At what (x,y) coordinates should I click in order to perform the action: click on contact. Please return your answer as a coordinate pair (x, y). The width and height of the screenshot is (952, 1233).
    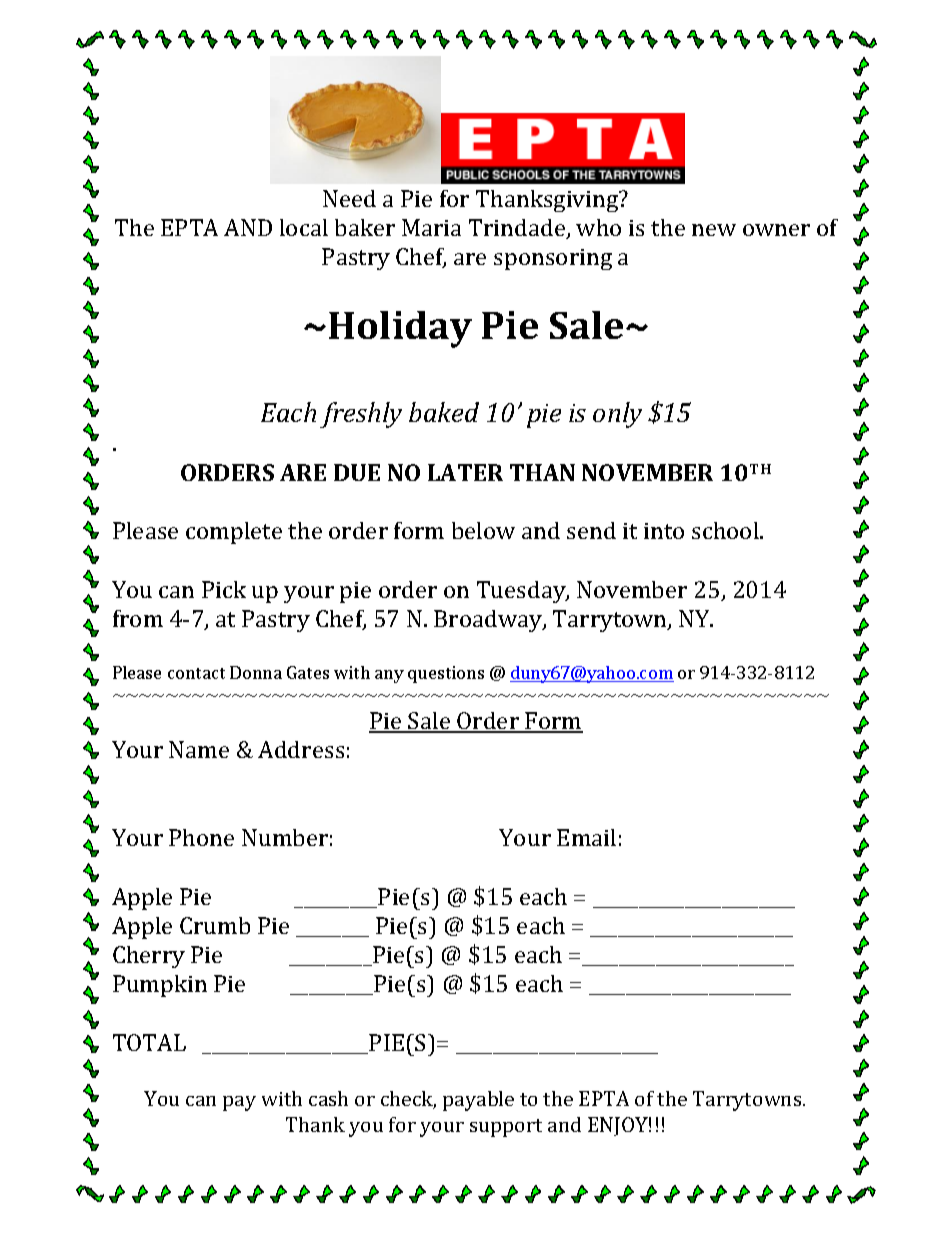
    Looking at the image, I should click on (196, 673).
